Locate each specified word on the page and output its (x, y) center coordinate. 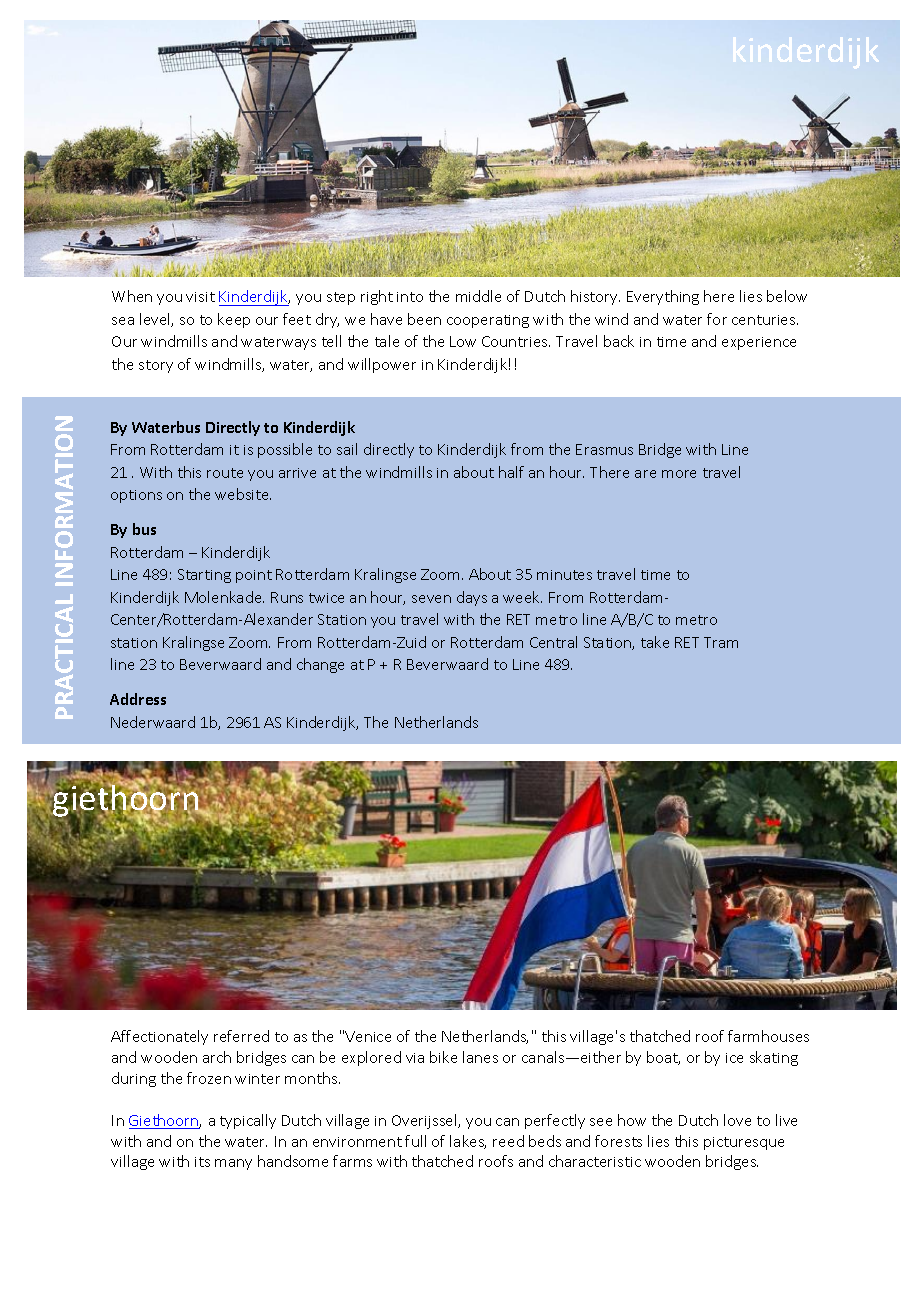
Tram (721, 642)
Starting (204, 576)
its (202, 1162)
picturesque (744, 1143)
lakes (468, 1142)
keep (234, 320)
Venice (368, 1036)
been (424, 319)
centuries (765, 320)
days (472, 598)
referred (241, 1036)
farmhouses (768, 1036)
